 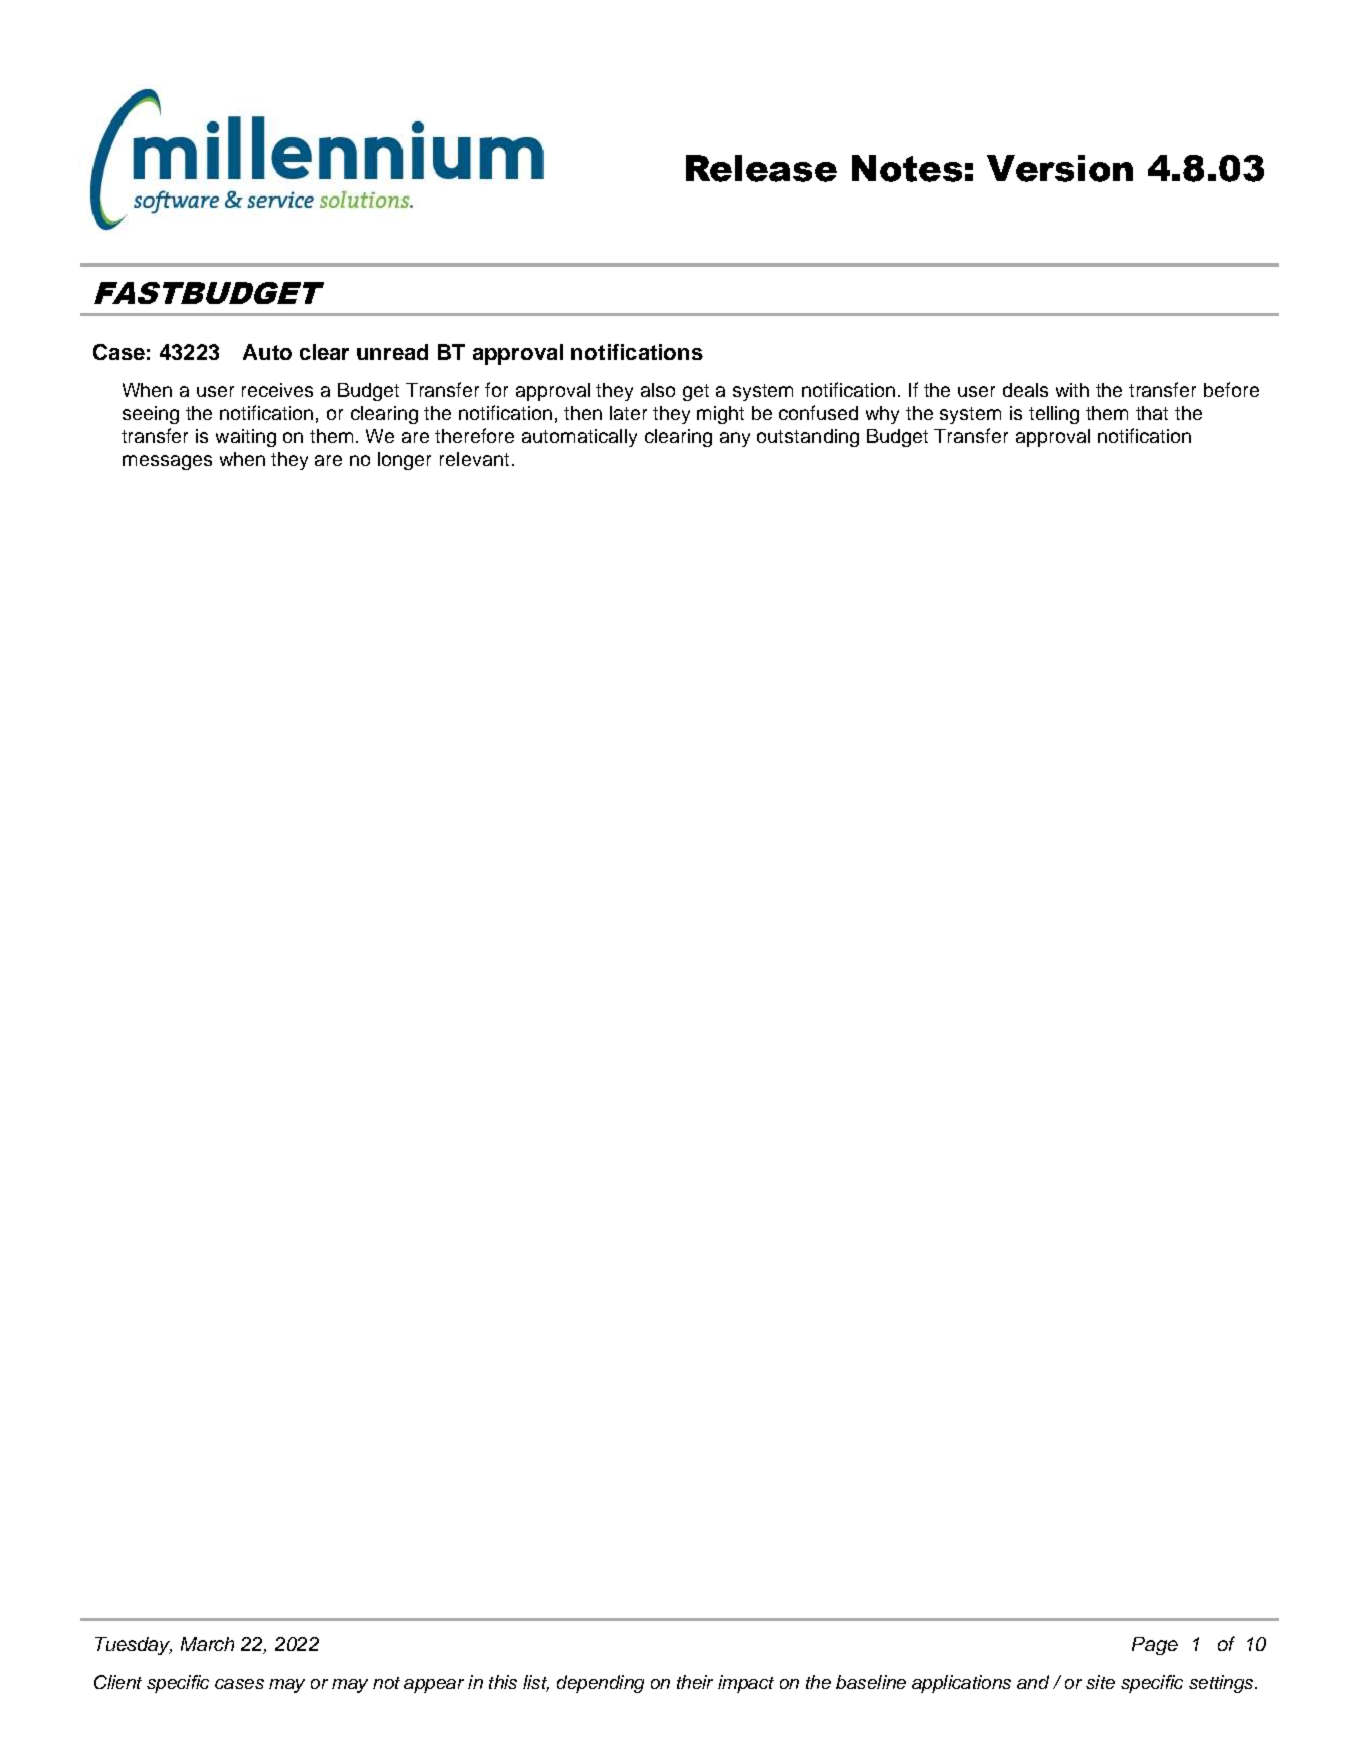 What do you see at coordinates (207, 1644) in the document?
I see `March` at bounding box center [207, 1644].
